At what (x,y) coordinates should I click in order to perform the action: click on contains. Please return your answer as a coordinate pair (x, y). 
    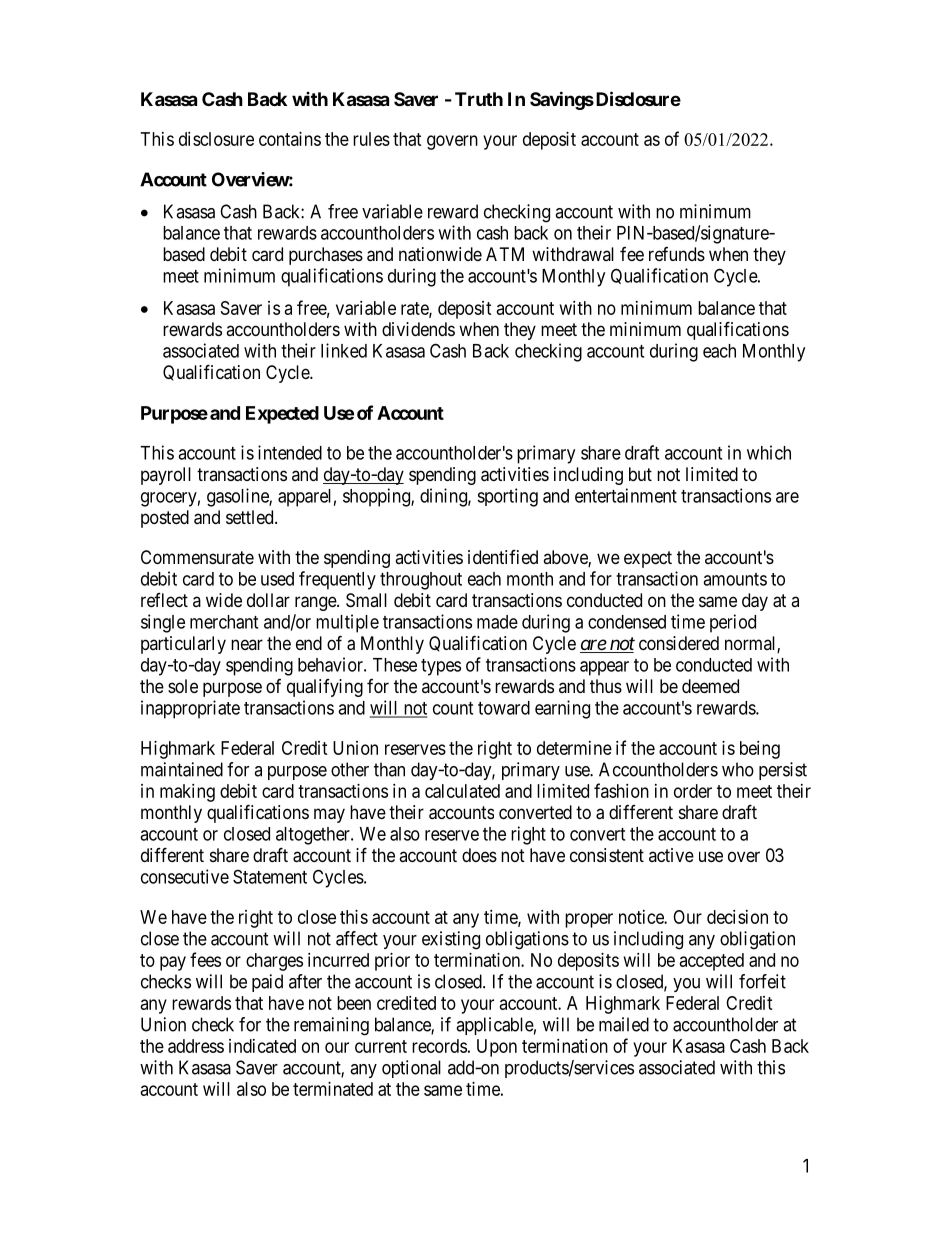
    Looking at the image, I should click on (290, 139).
